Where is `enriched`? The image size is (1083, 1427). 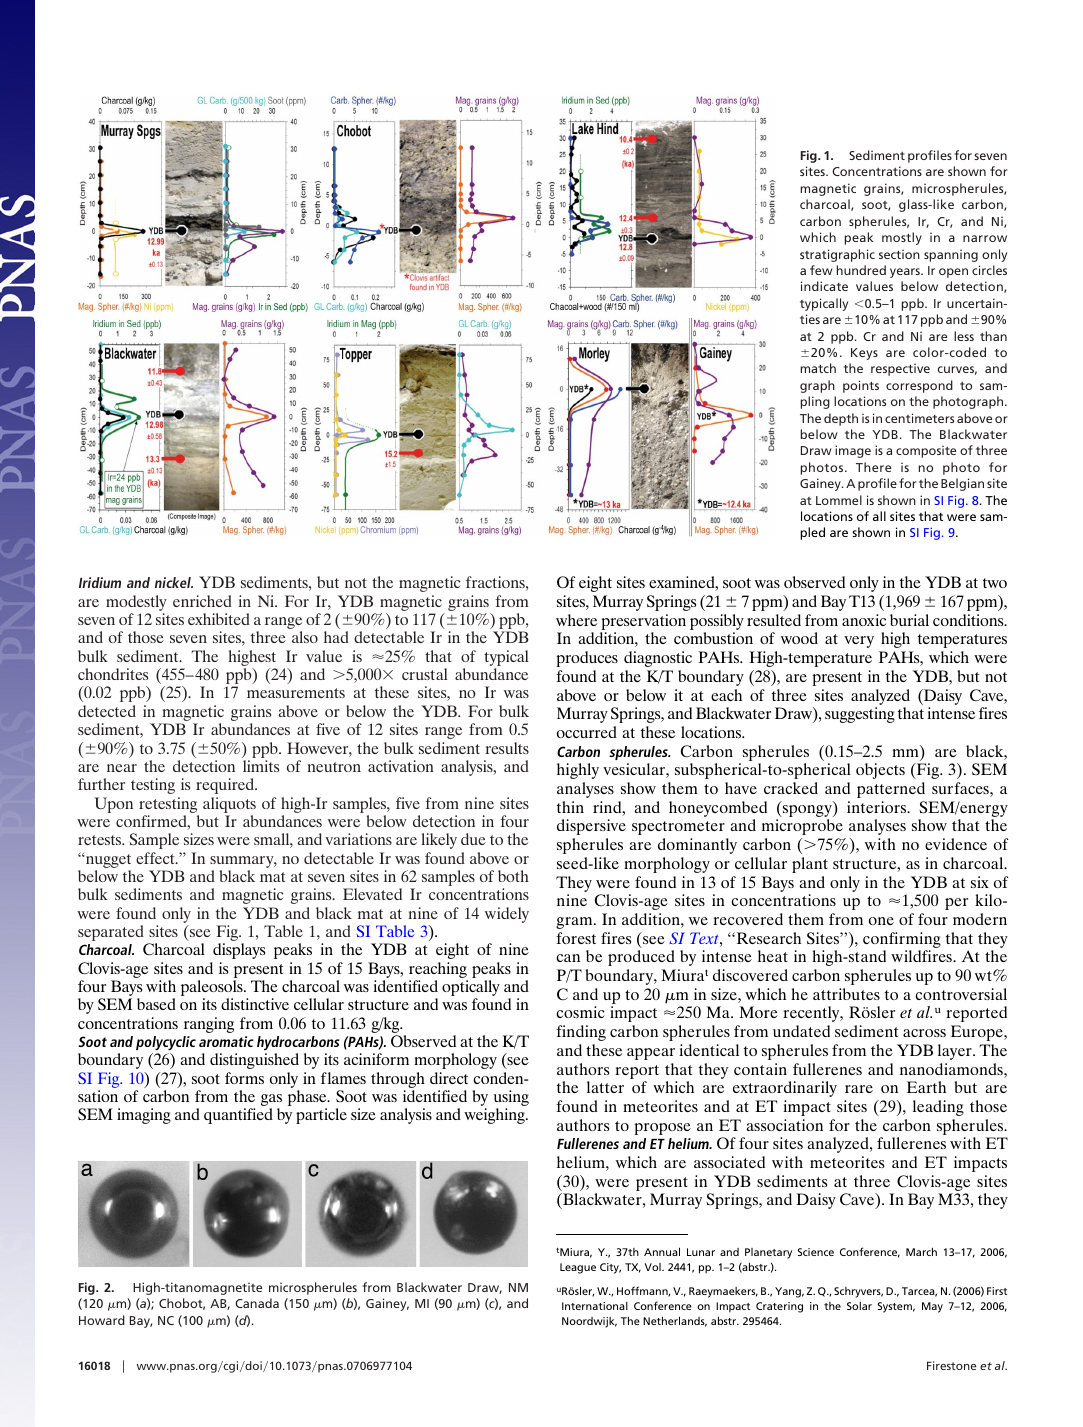 enriched is located at coordinates (202, 601).
